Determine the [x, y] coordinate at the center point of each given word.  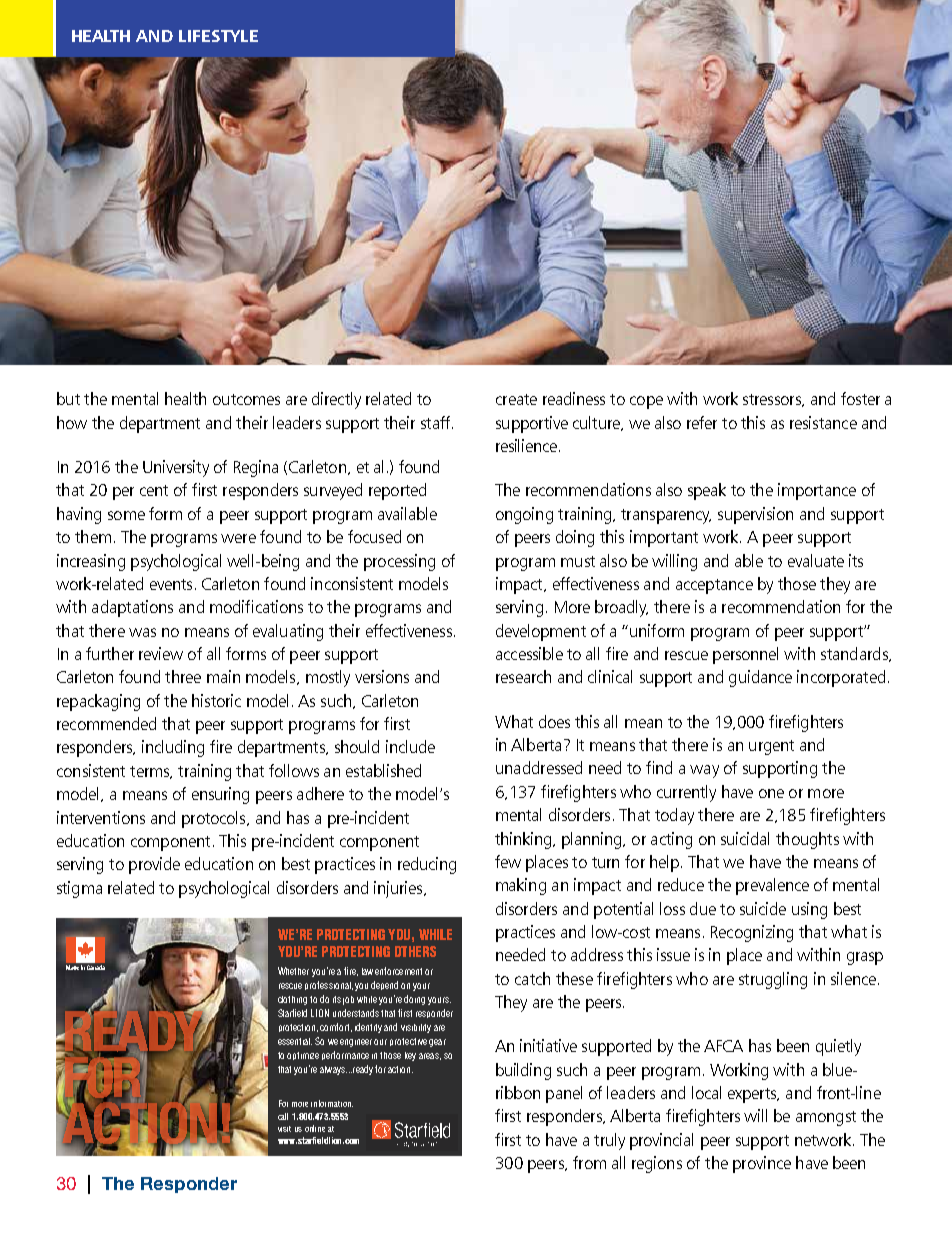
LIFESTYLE [218, 36]
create [516, 399]
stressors [773, 400]
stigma [79, 889]
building [523, 1071]
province [762, 1164]
